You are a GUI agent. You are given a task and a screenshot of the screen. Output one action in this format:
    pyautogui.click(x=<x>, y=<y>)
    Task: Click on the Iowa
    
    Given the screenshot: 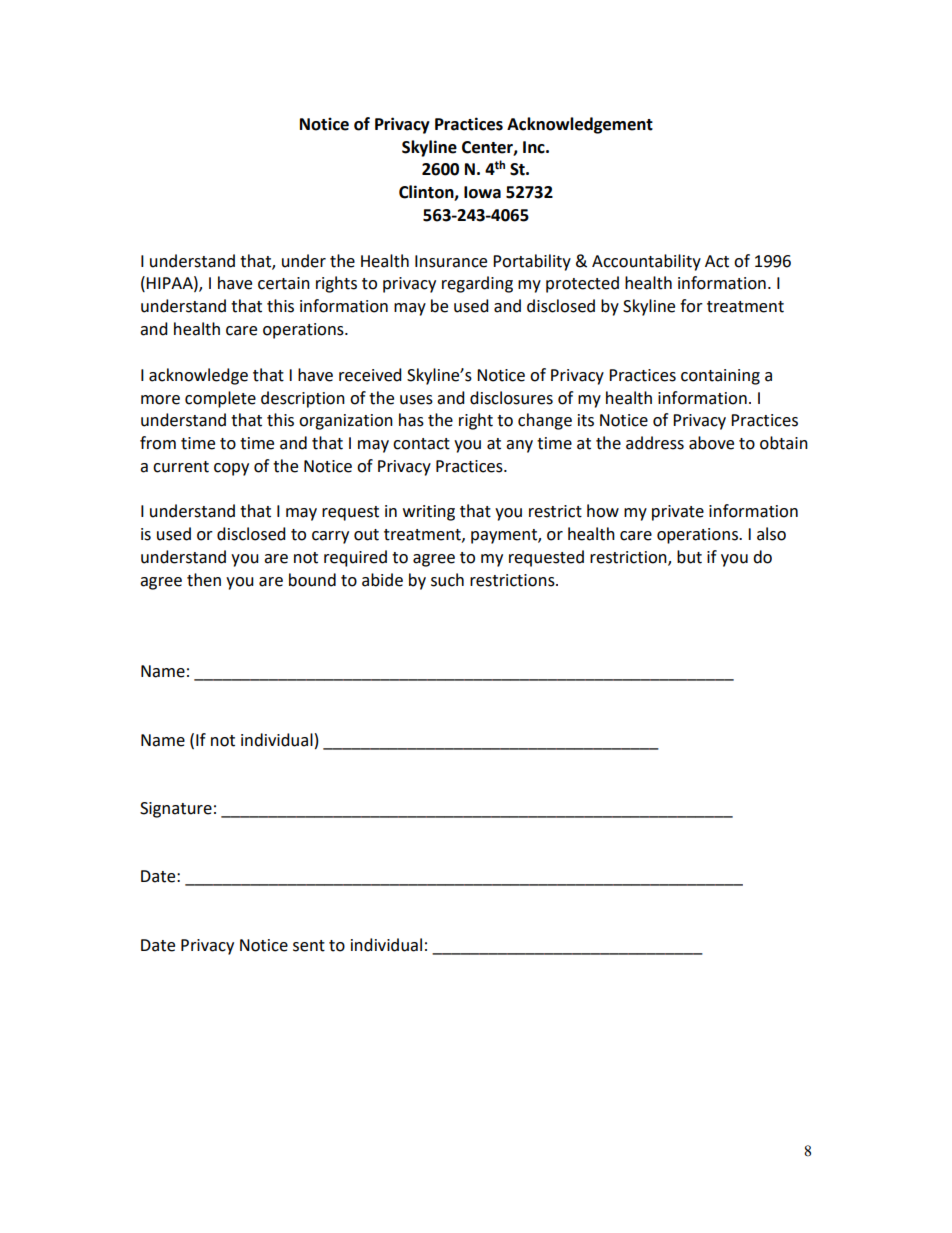 What is the action you would take?
    pyautogui.click(x=482, y=192)
